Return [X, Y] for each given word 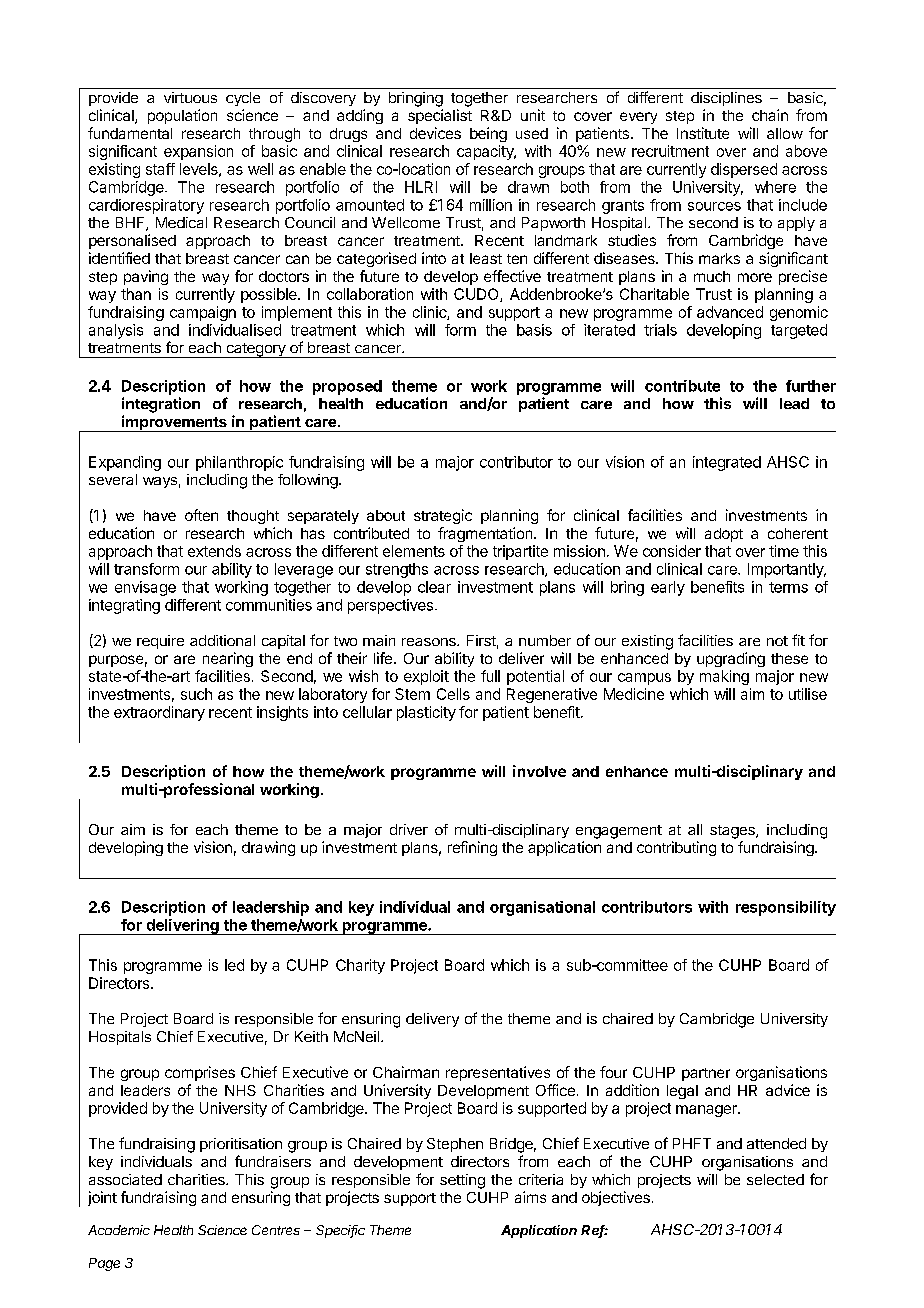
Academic [119, 1230]
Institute [703, 133]
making [724, 677]
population [182, 116]
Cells [453, 694]
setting [462, 1181]
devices [435, 133]
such [196, 694]
